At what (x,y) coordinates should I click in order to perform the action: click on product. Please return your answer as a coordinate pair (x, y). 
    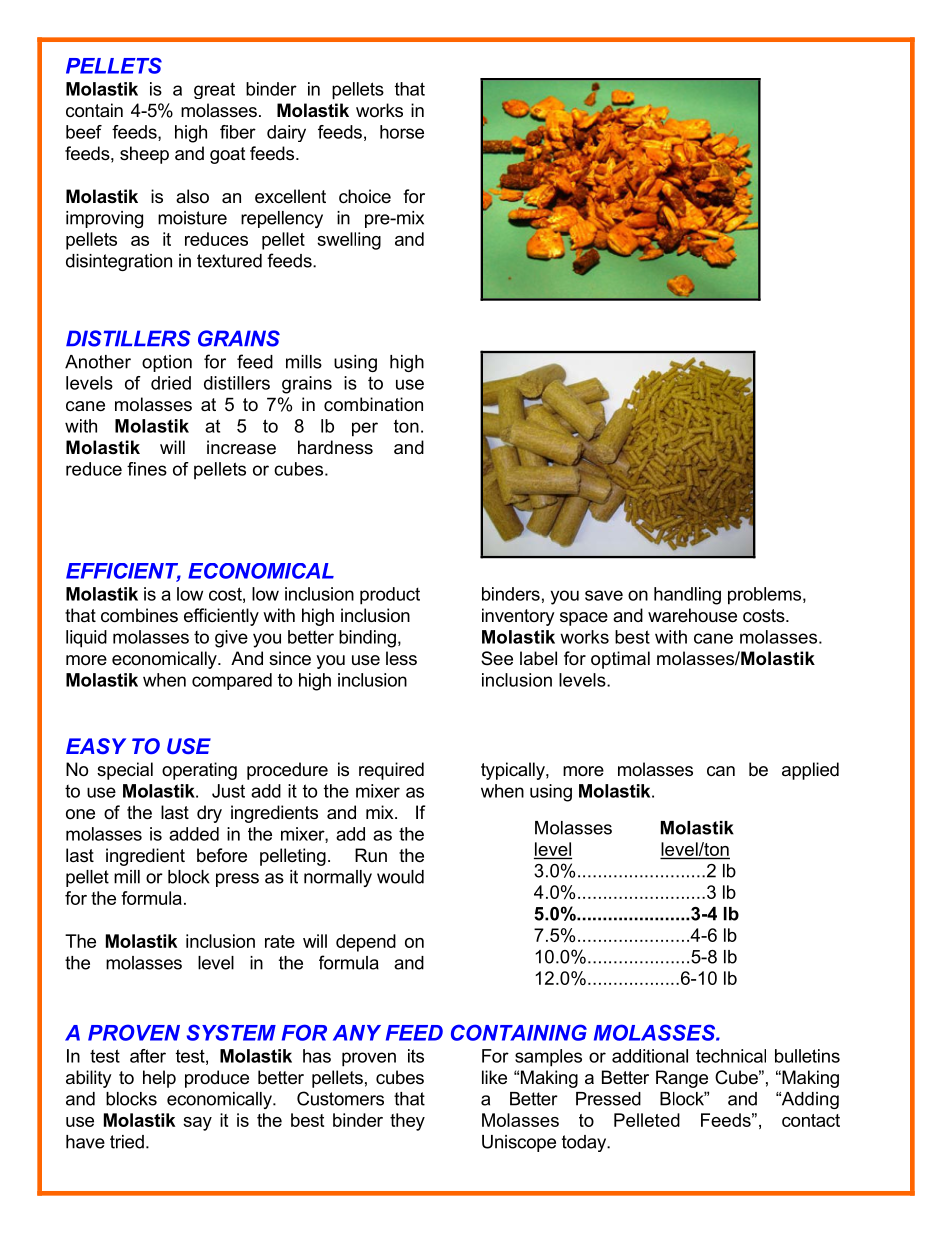
    Looking at the image, I should click on (390, 596).
